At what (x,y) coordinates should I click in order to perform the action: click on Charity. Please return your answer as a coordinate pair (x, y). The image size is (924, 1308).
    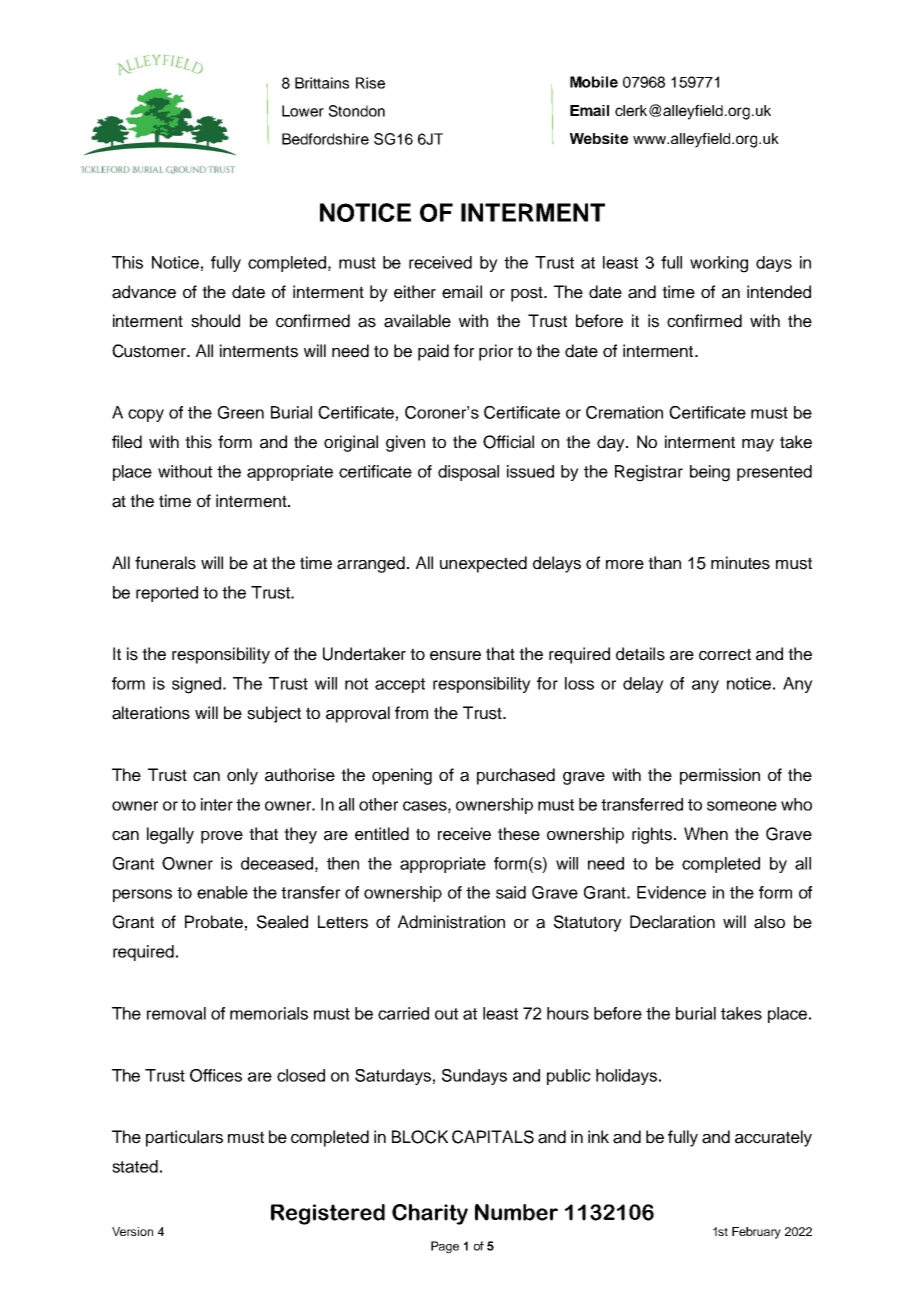
    Looking at the image, I should click on (430, 1214).
